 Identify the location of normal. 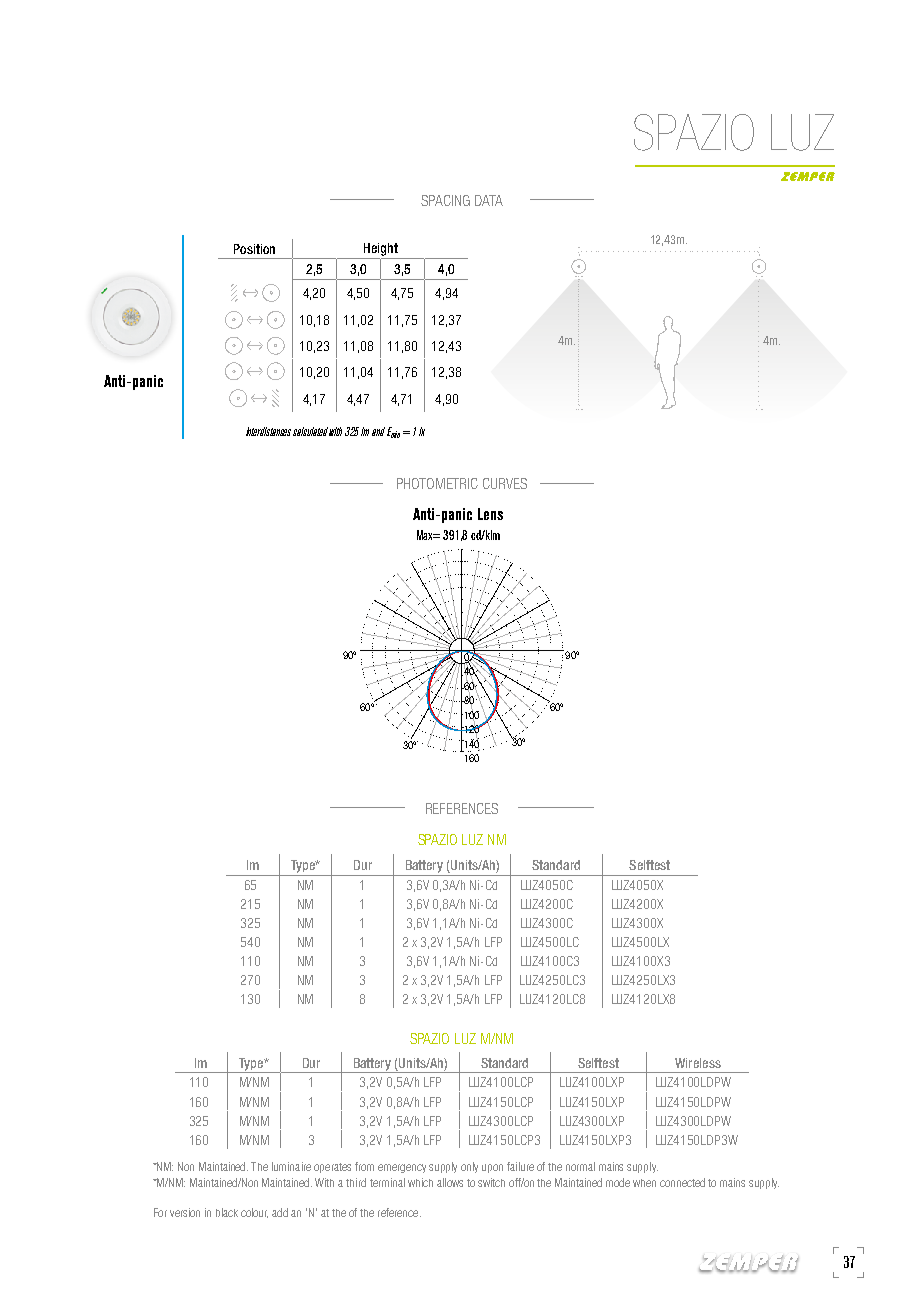
(580, 1166).
